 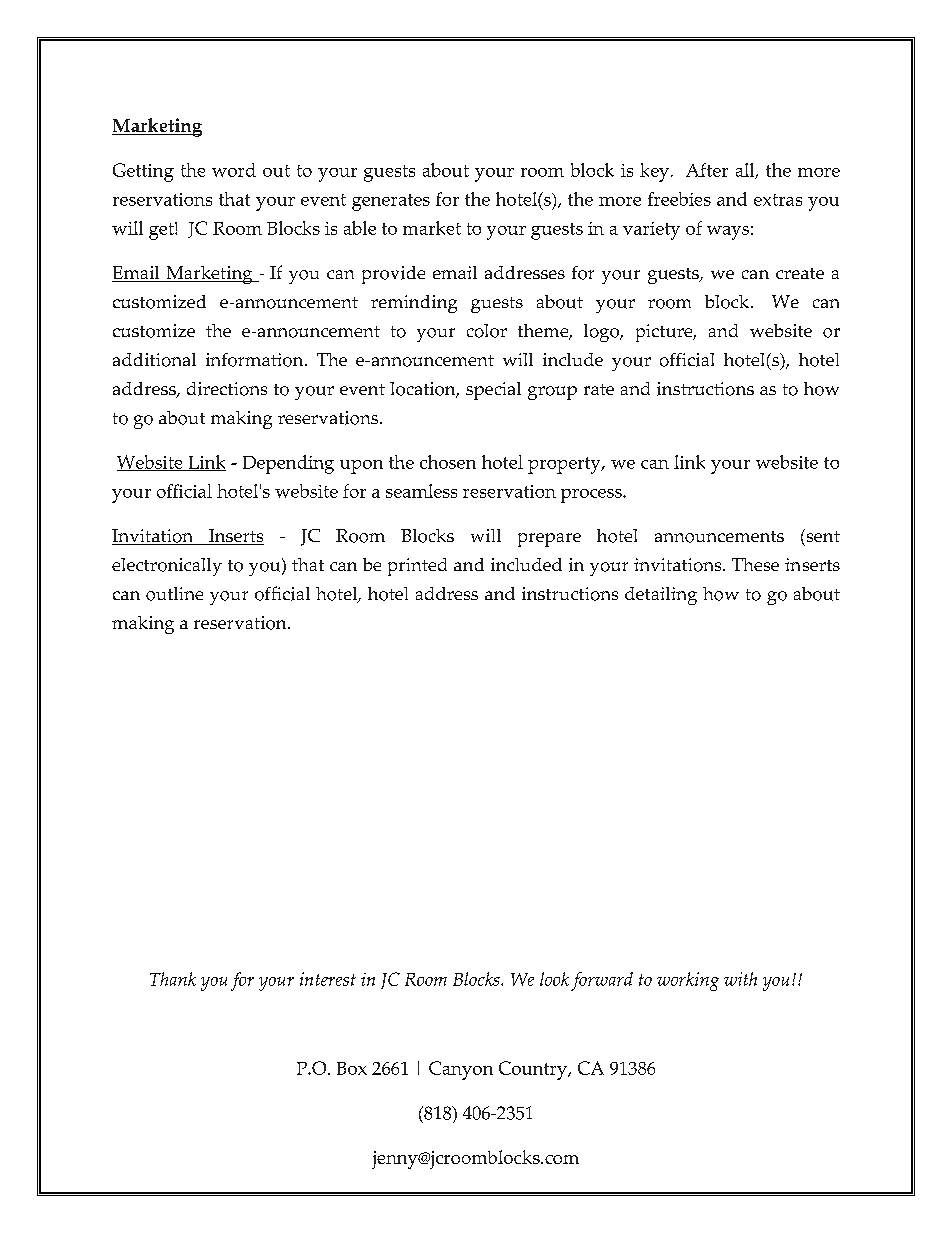 I want to click on with, so click(x=740, y=979).
